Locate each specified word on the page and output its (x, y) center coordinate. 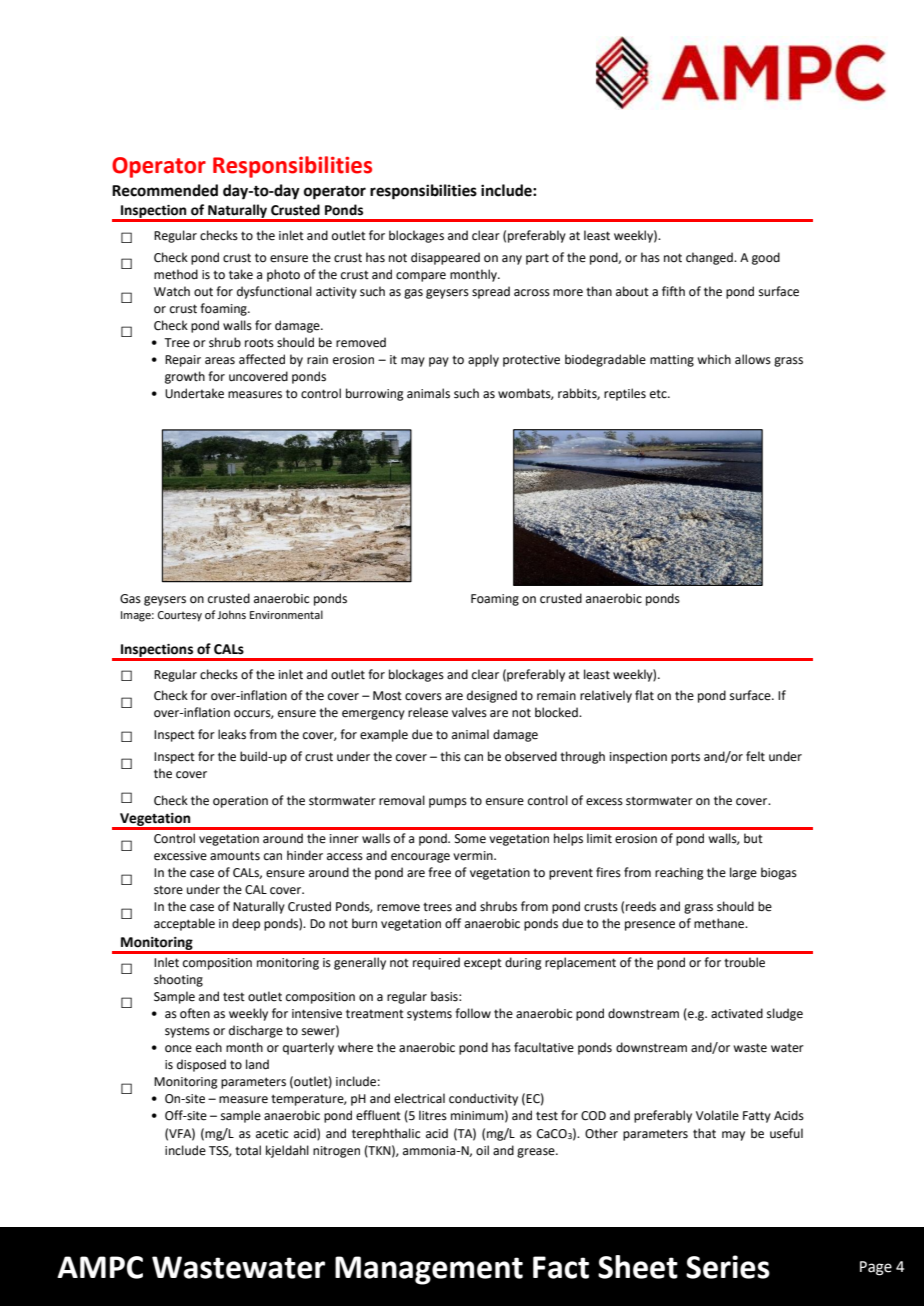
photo (283, 275)
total (248, 1150)
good (766, 258)
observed (531, 756)
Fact (561, 1267)
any (512, 260)
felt (755, 756)
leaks (232, 734)
